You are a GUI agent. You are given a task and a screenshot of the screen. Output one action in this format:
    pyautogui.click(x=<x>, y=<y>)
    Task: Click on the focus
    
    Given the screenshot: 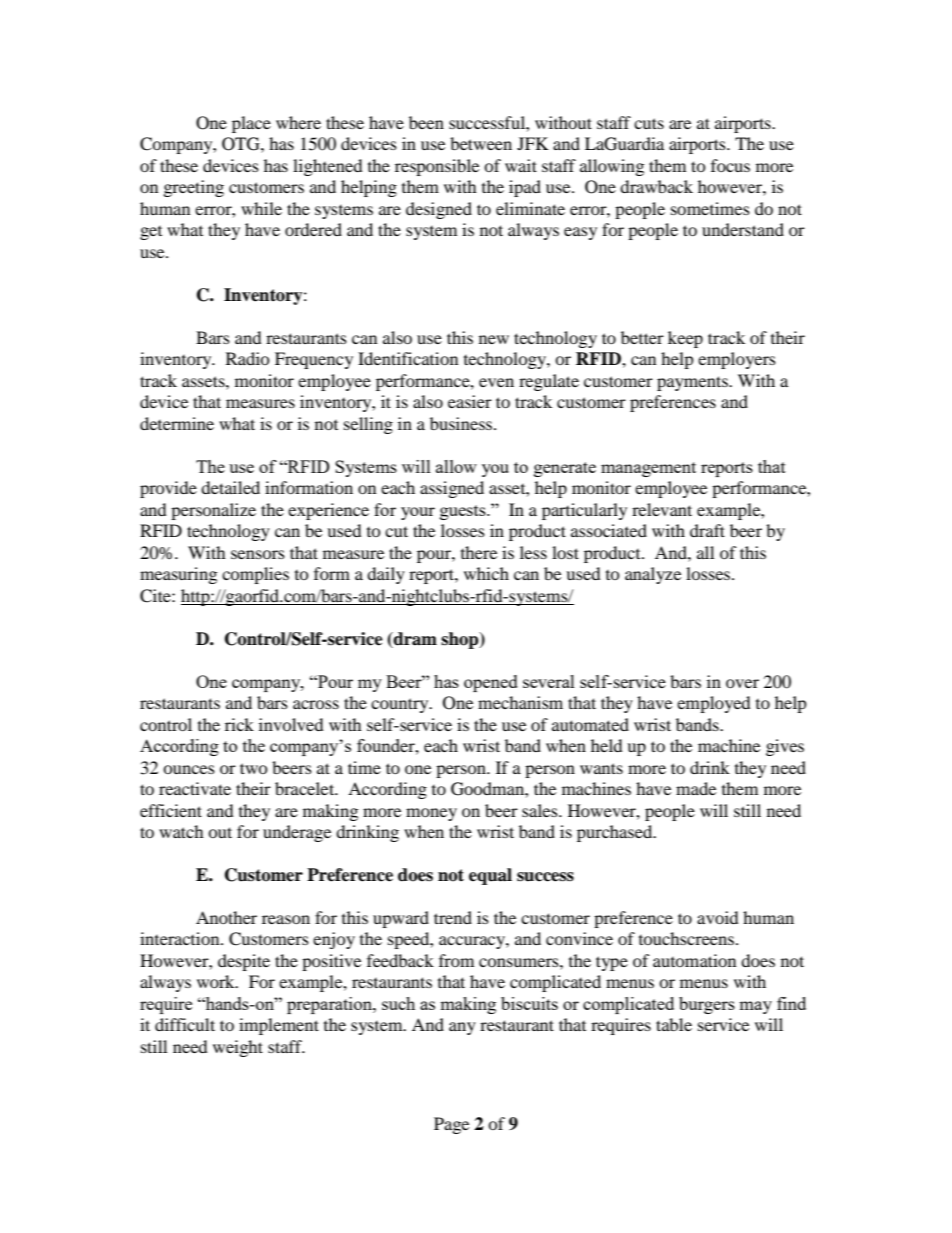 What is the action you would take?
    pyautogui.click(x=730, y=165)
